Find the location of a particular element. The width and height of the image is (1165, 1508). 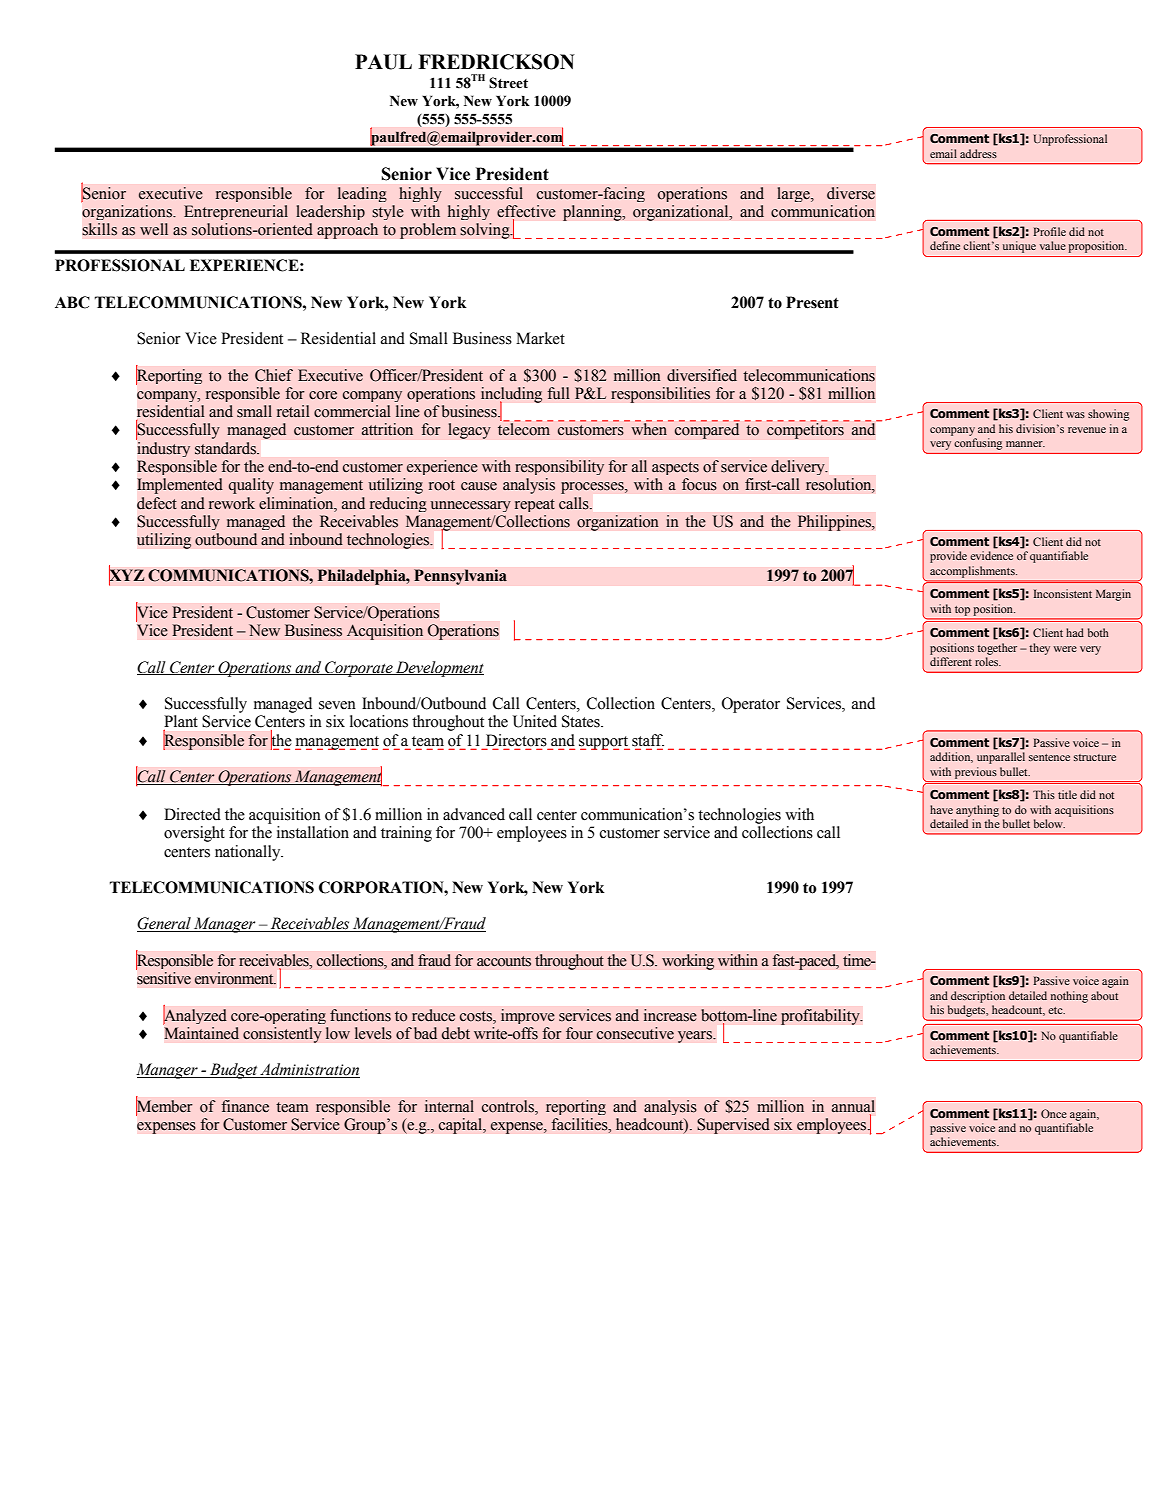

four is located at coordinates (579, 1033).
